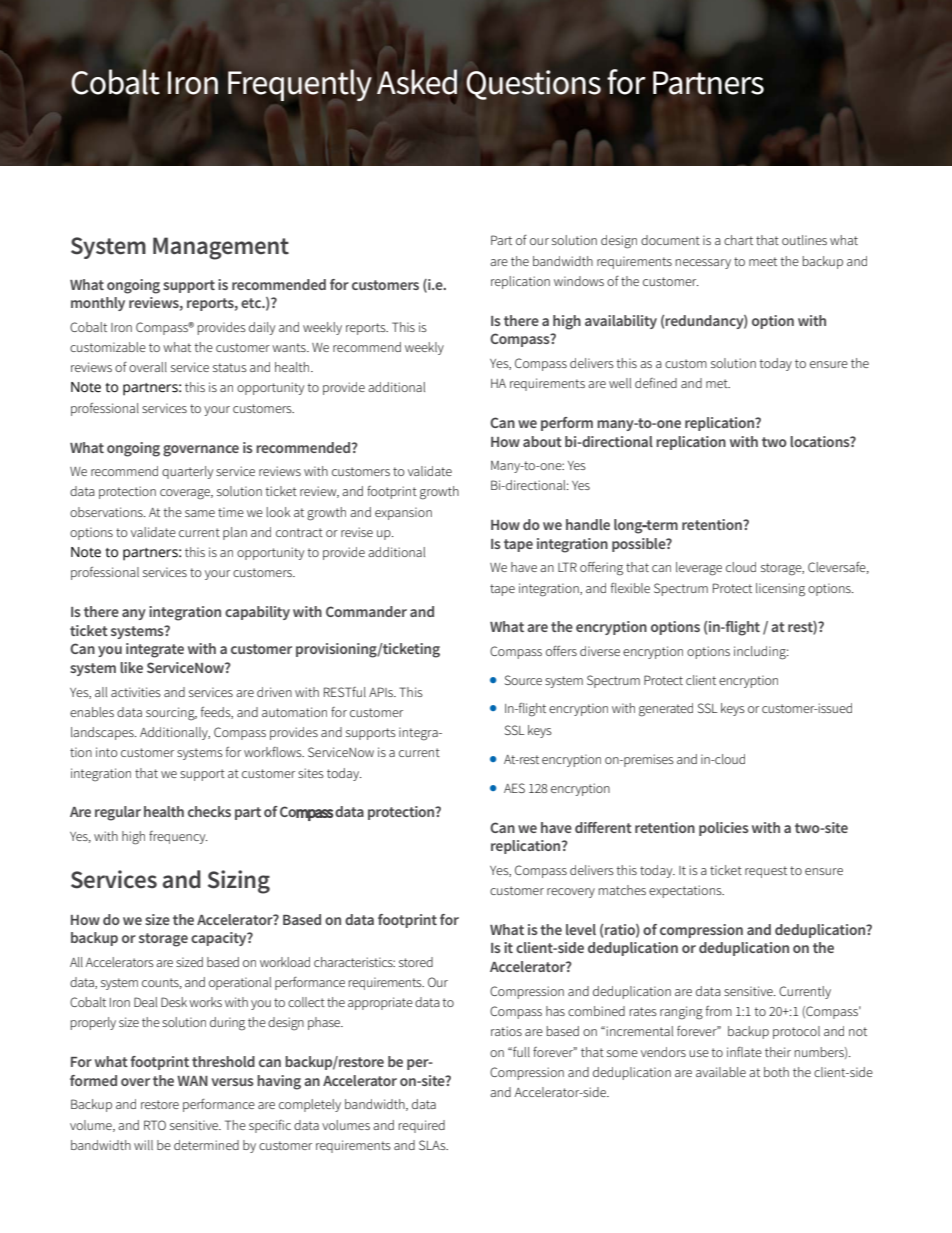  Describe the element at coordinates (187, 472) in the screenshot. I see `quarterly` at that location.
